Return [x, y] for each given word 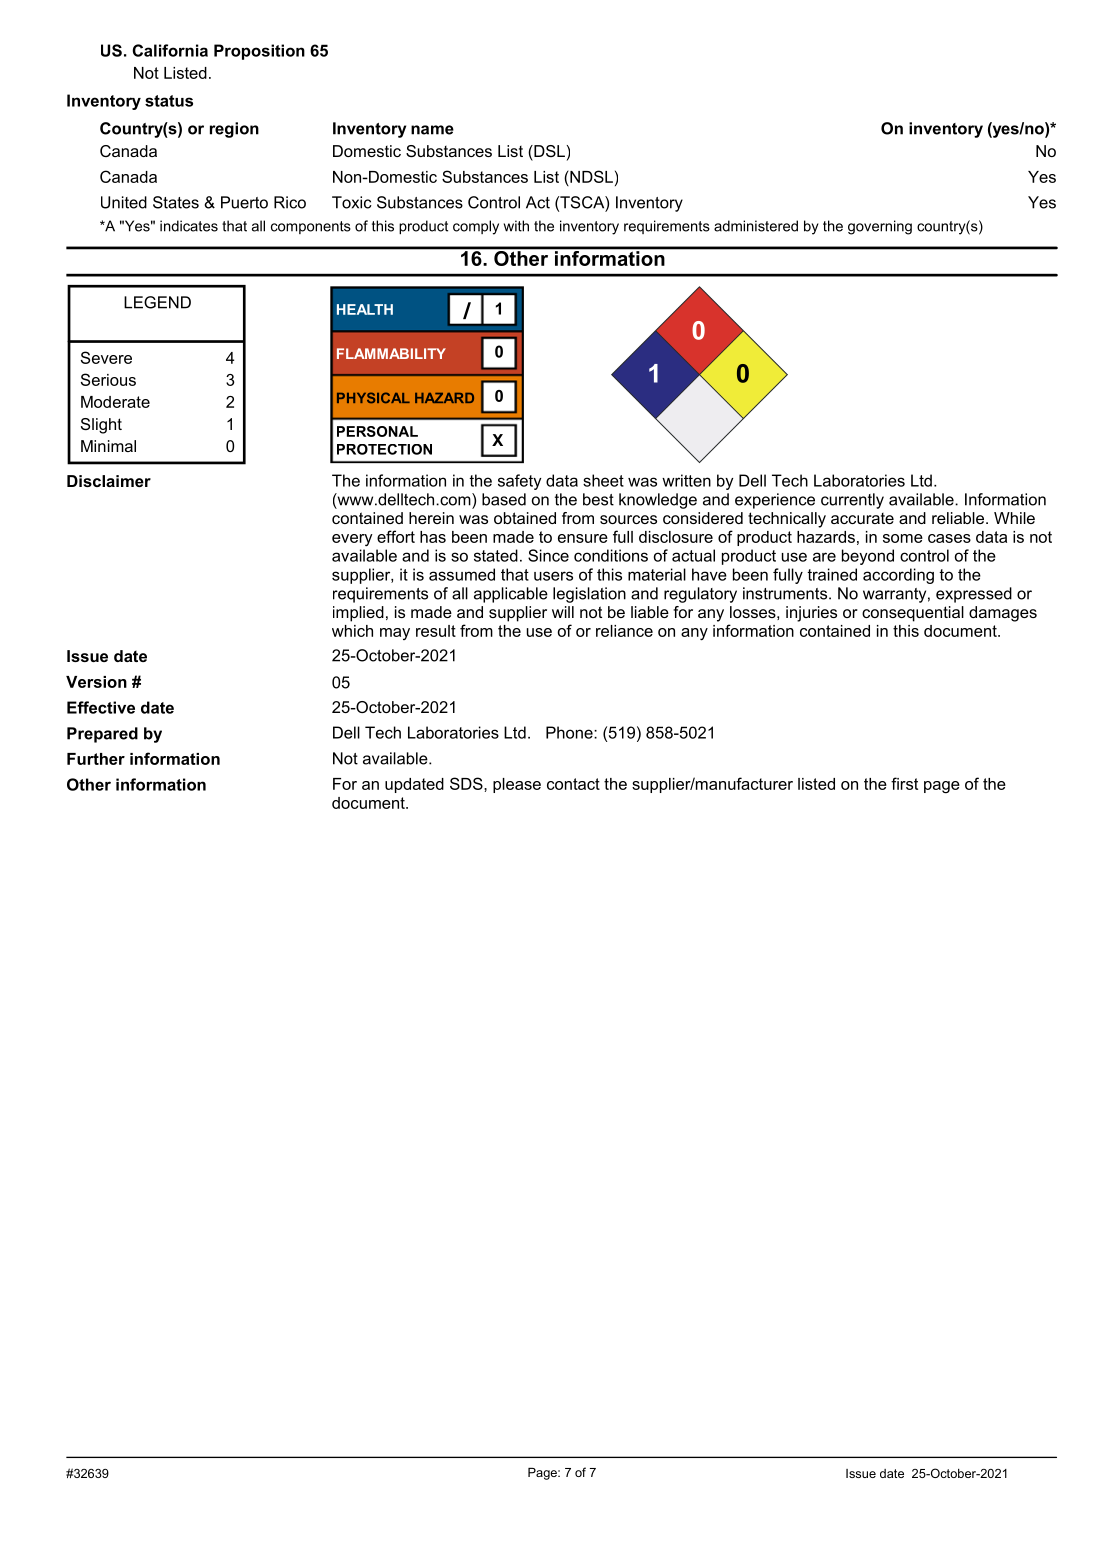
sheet [603, 480]
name [432, 130]
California [170, 50]
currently [852, 501]
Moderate [115, 402]
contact [573, 784]
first [904, 783]
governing [880, 227]
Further [96, 759]
